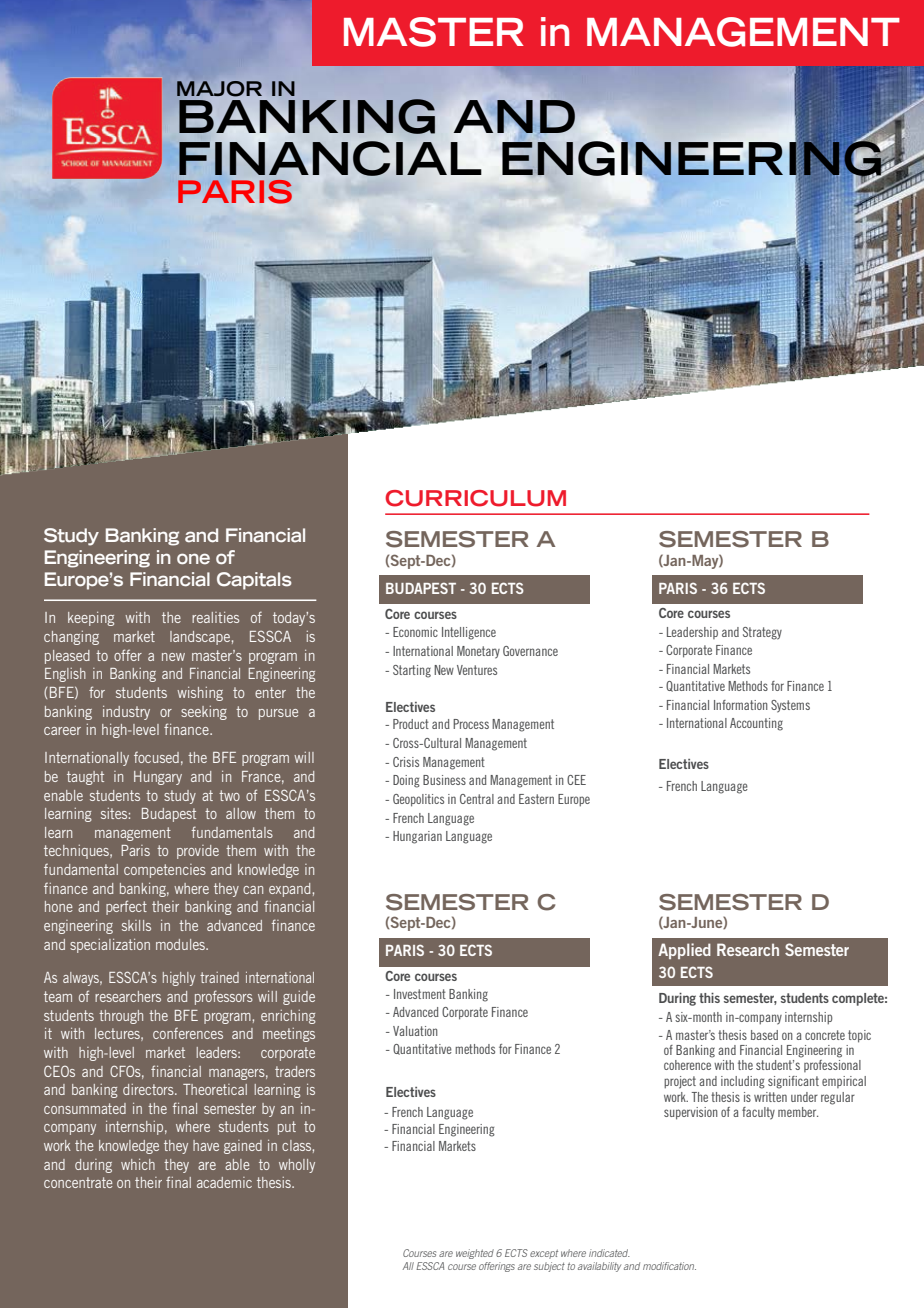 The image size is (924, 1308). I want to click on Ventures, so click(477, 670).
